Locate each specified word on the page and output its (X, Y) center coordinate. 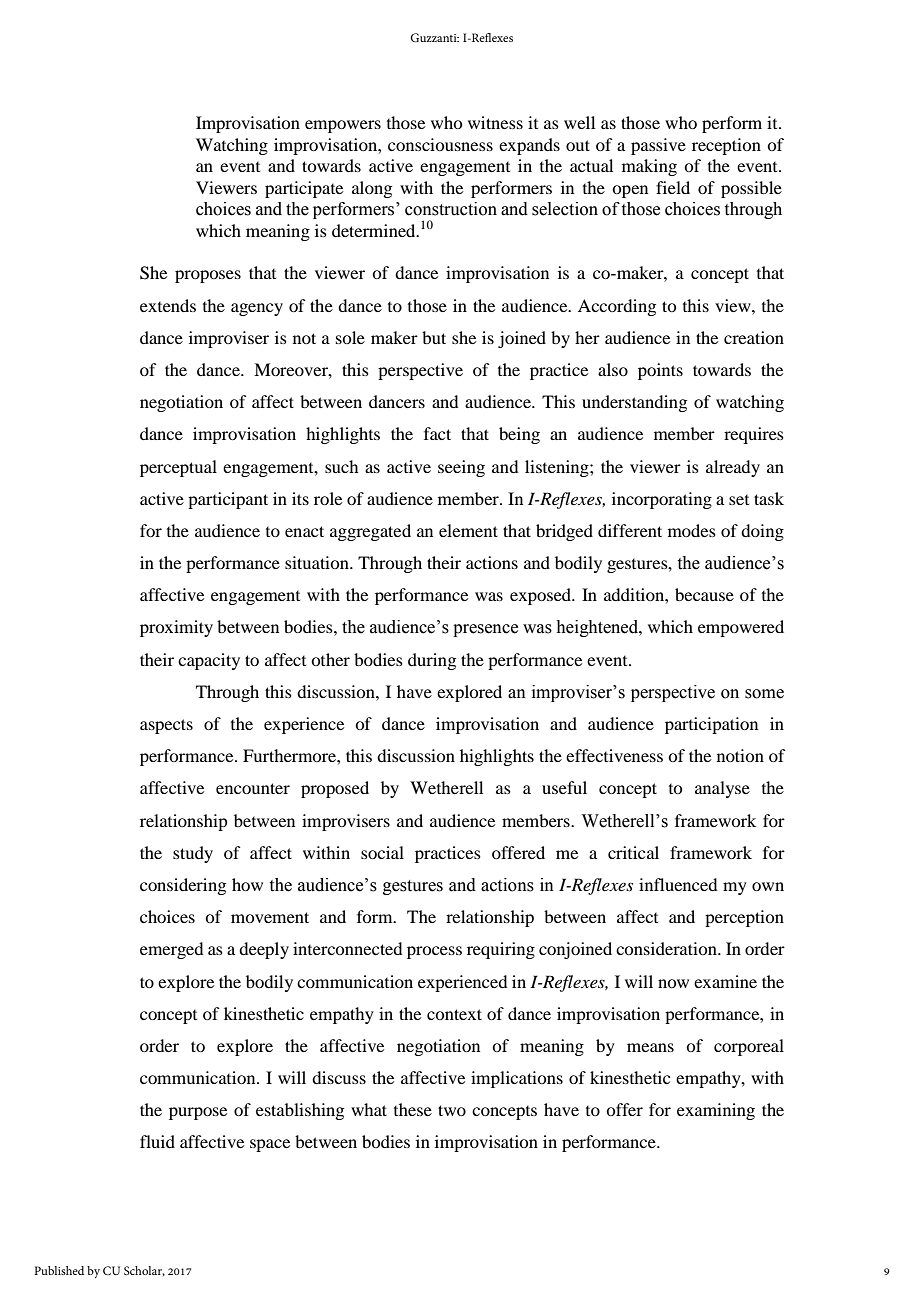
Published (59, 1270)
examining (716, 1111)
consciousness (440, 144)
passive (658, 146)
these (413, 1109)
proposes (208, 276)
